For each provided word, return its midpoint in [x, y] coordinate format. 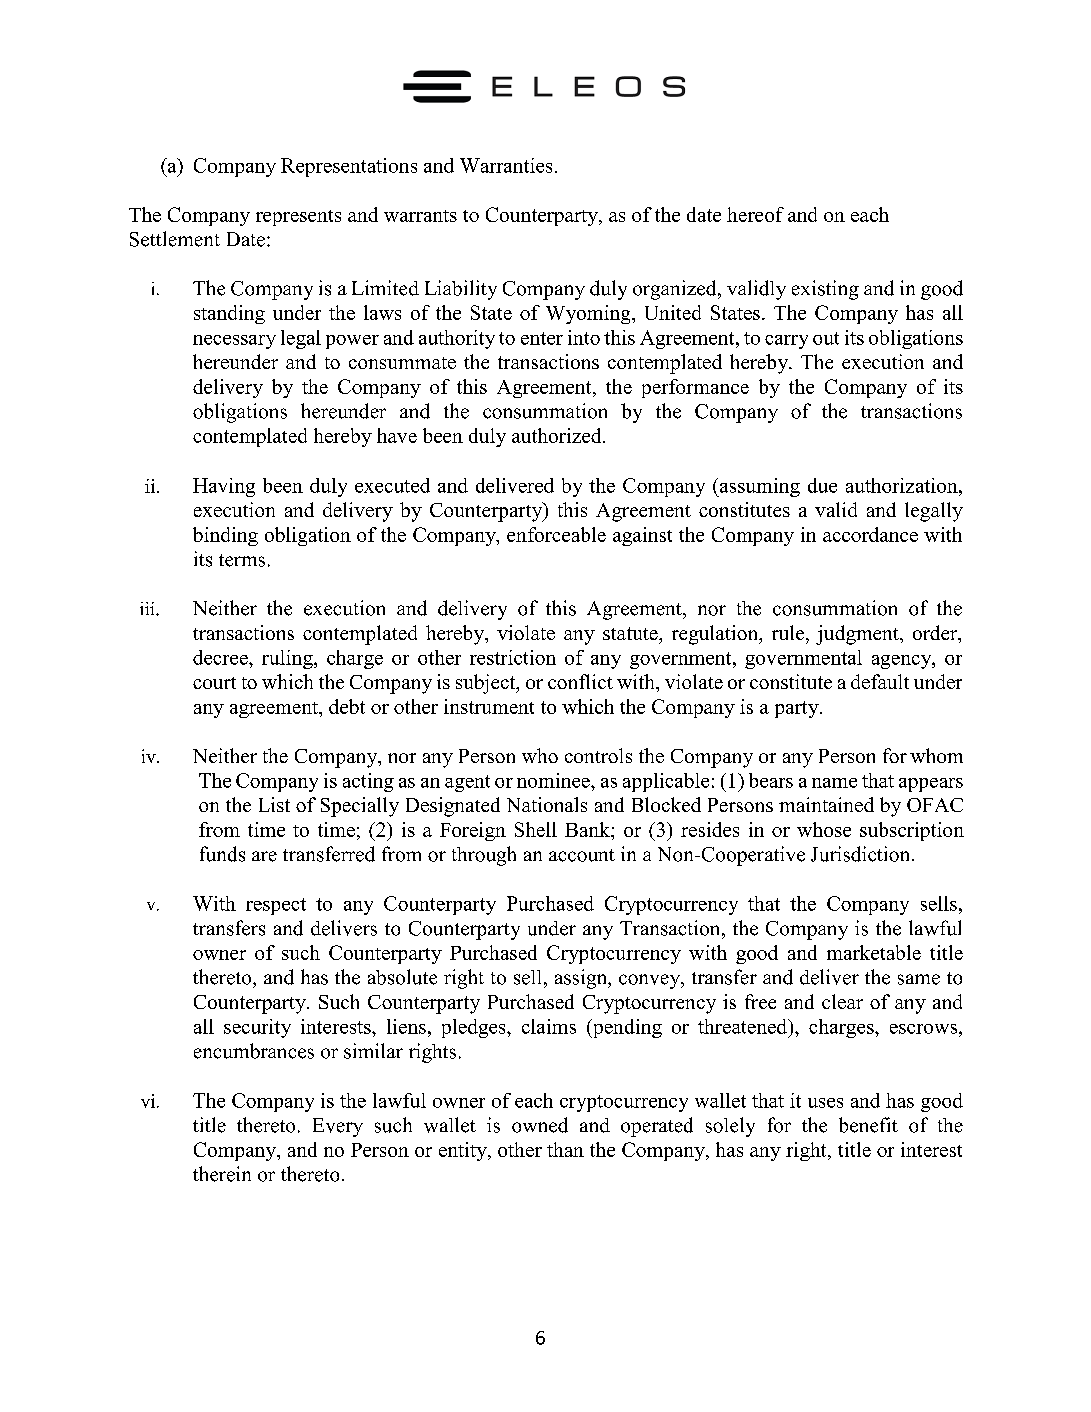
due [822, 485]
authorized [558, 435]
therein [222, 1174]
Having [224, 487]
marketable [874, 952]
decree [221, 657]
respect [276, 906]
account [582, 855]
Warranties [506, 165]
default [880, 681]
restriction [513, 657]
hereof [755, 214]
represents [298, 218]
